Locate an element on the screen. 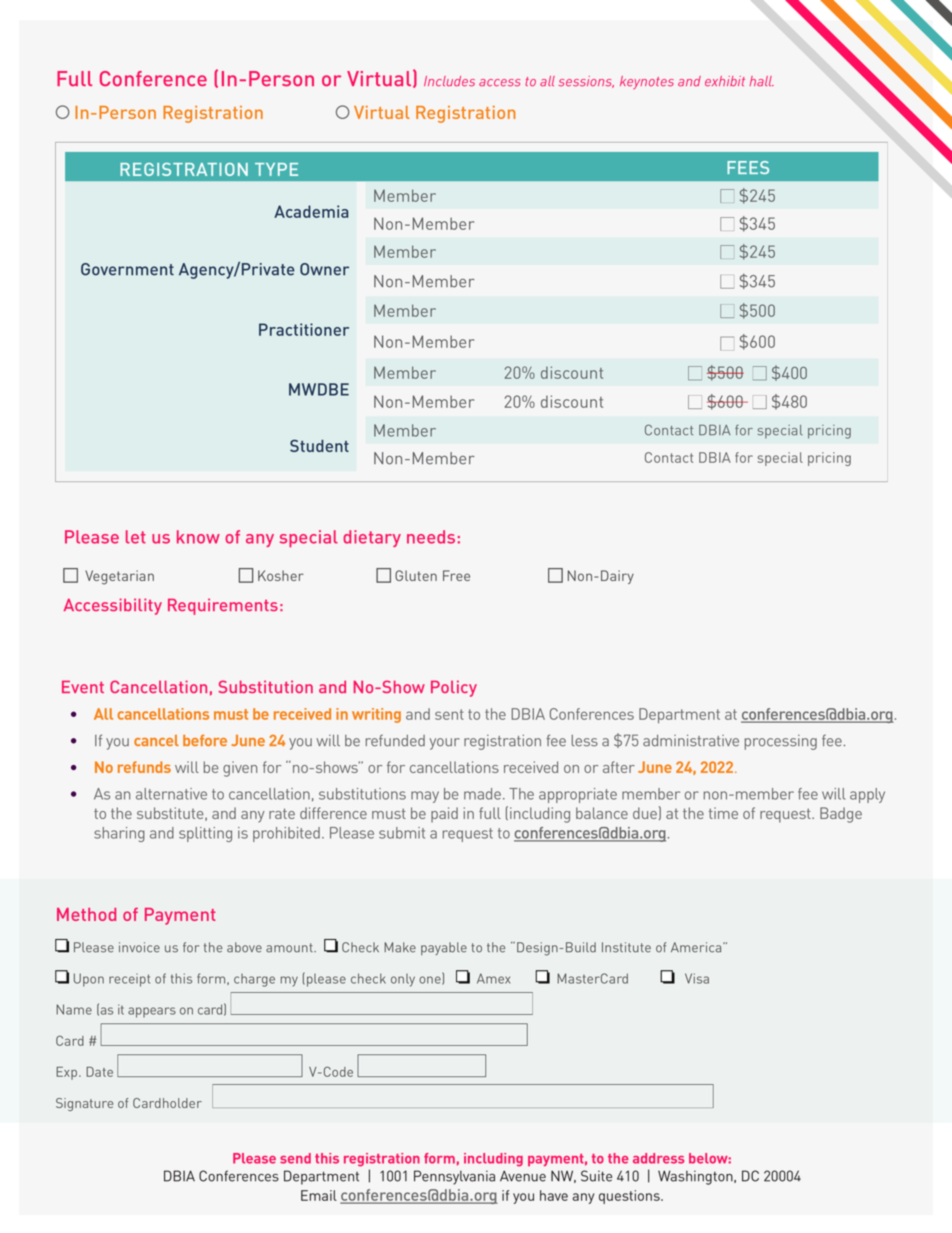 The height and width of the screenshot is (1233, 952). Government is located at coordinates (127, 269).
